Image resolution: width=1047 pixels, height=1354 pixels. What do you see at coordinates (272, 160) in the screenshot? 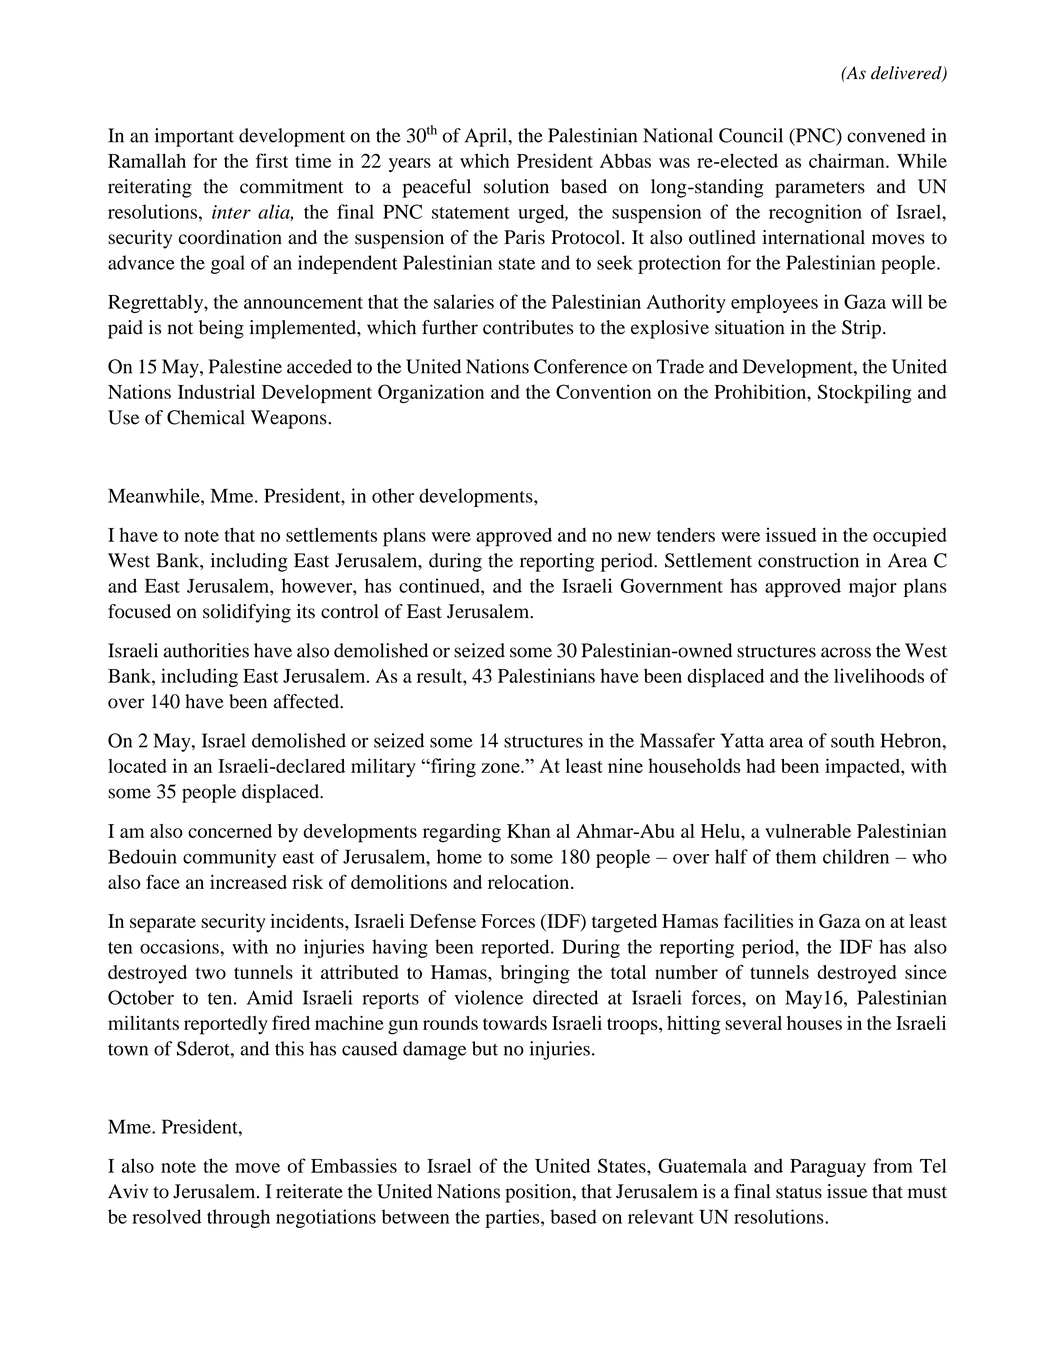
I see `first` at bounding box center [272, 160].
